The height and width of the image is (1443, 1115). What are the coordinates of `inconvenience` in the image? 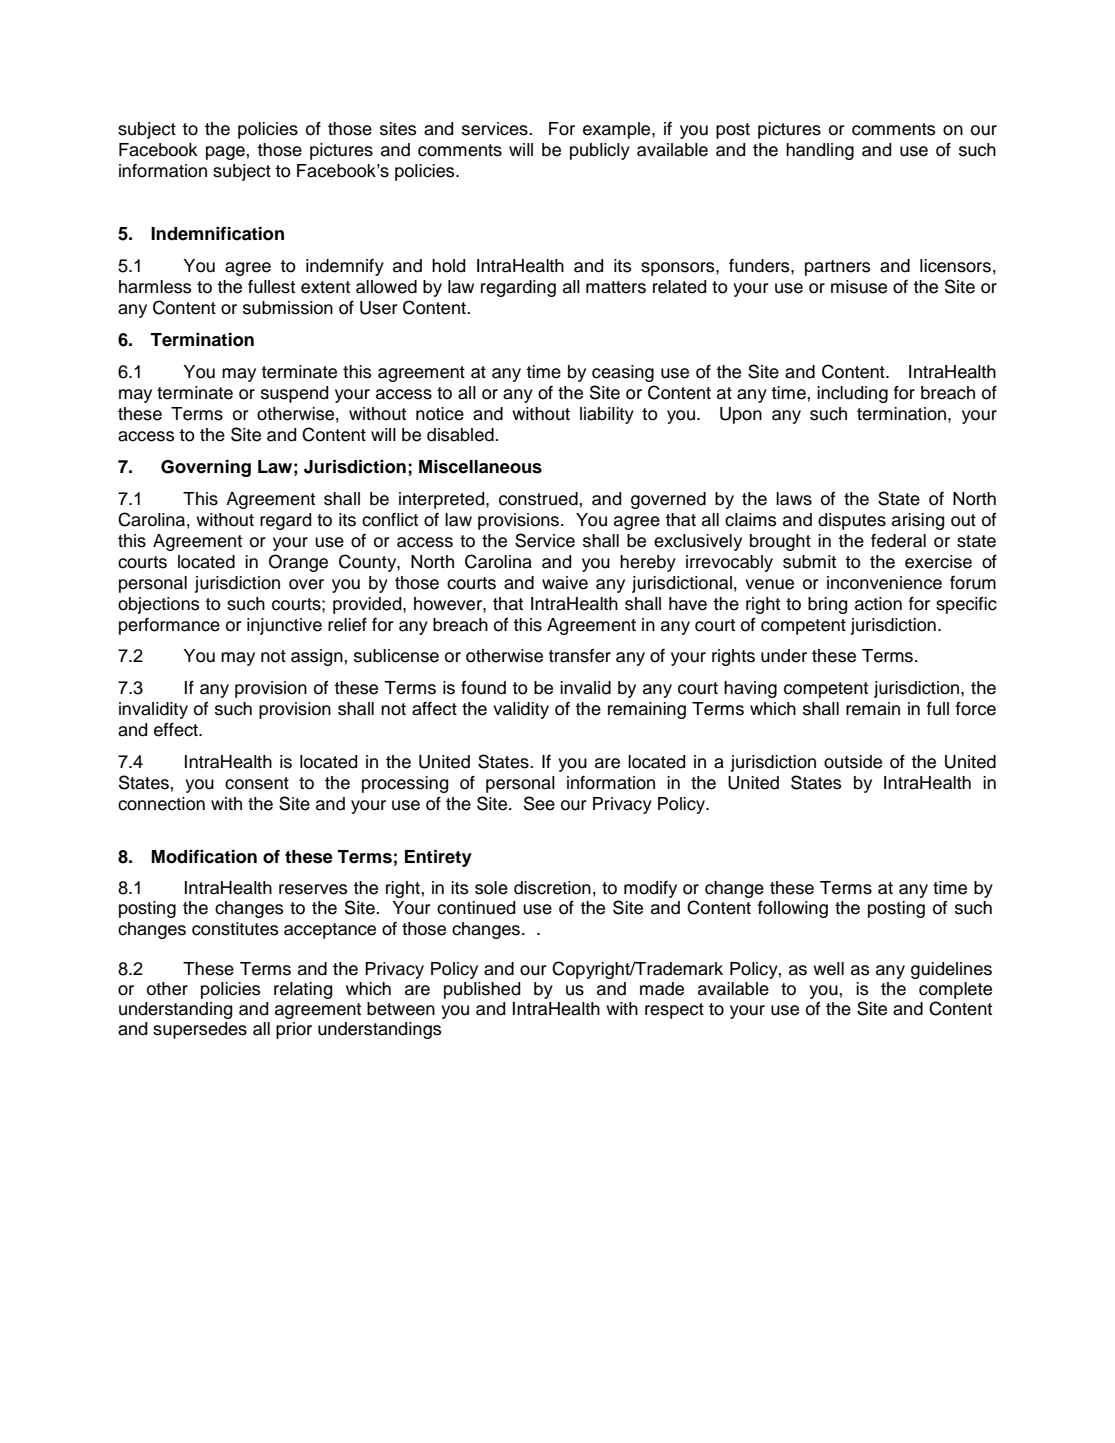 It's located at (884, 583).
